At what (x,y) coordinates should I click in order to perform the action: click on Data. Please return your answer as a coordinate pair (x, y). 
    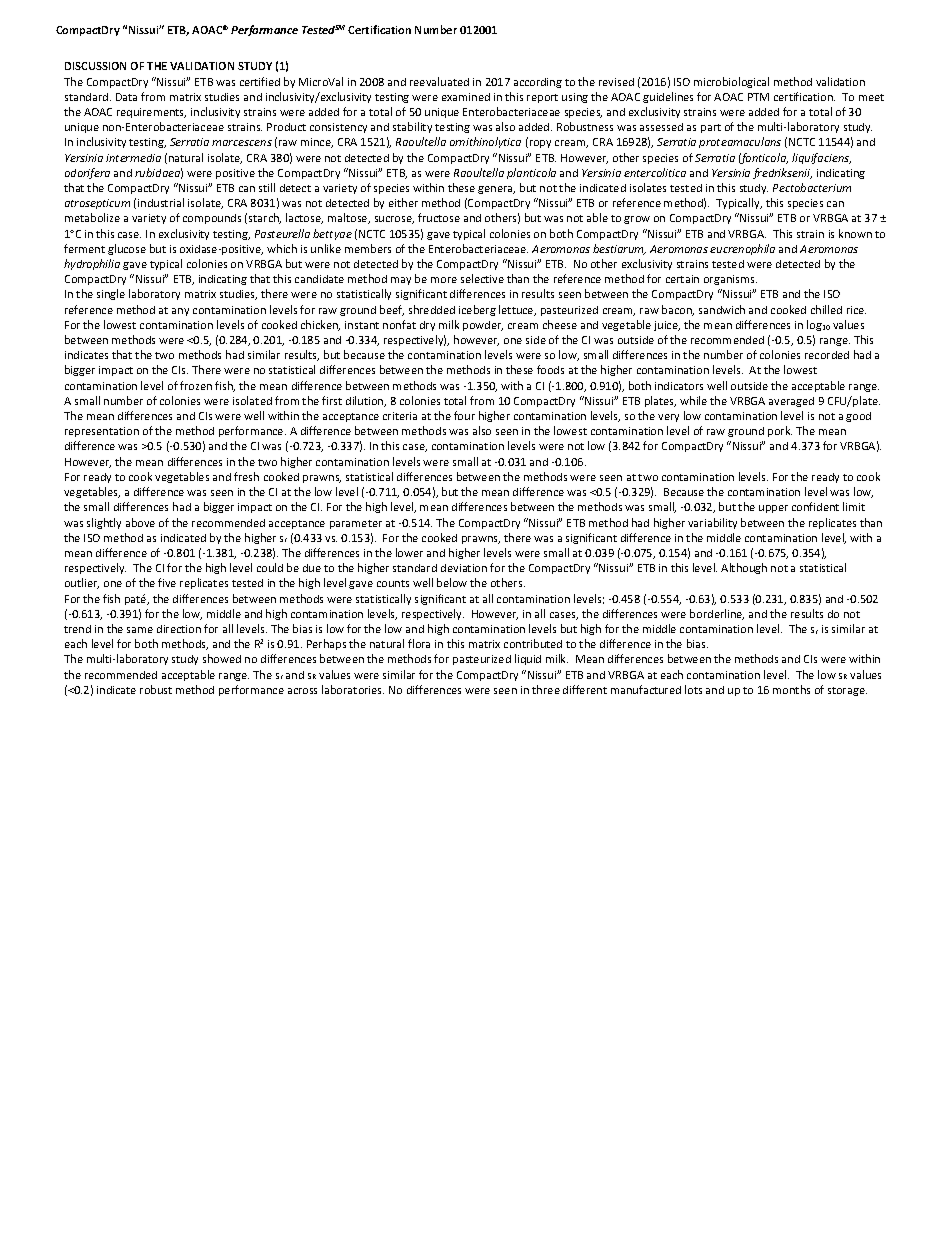
    Looking at the image, I should click on (126, 97).
